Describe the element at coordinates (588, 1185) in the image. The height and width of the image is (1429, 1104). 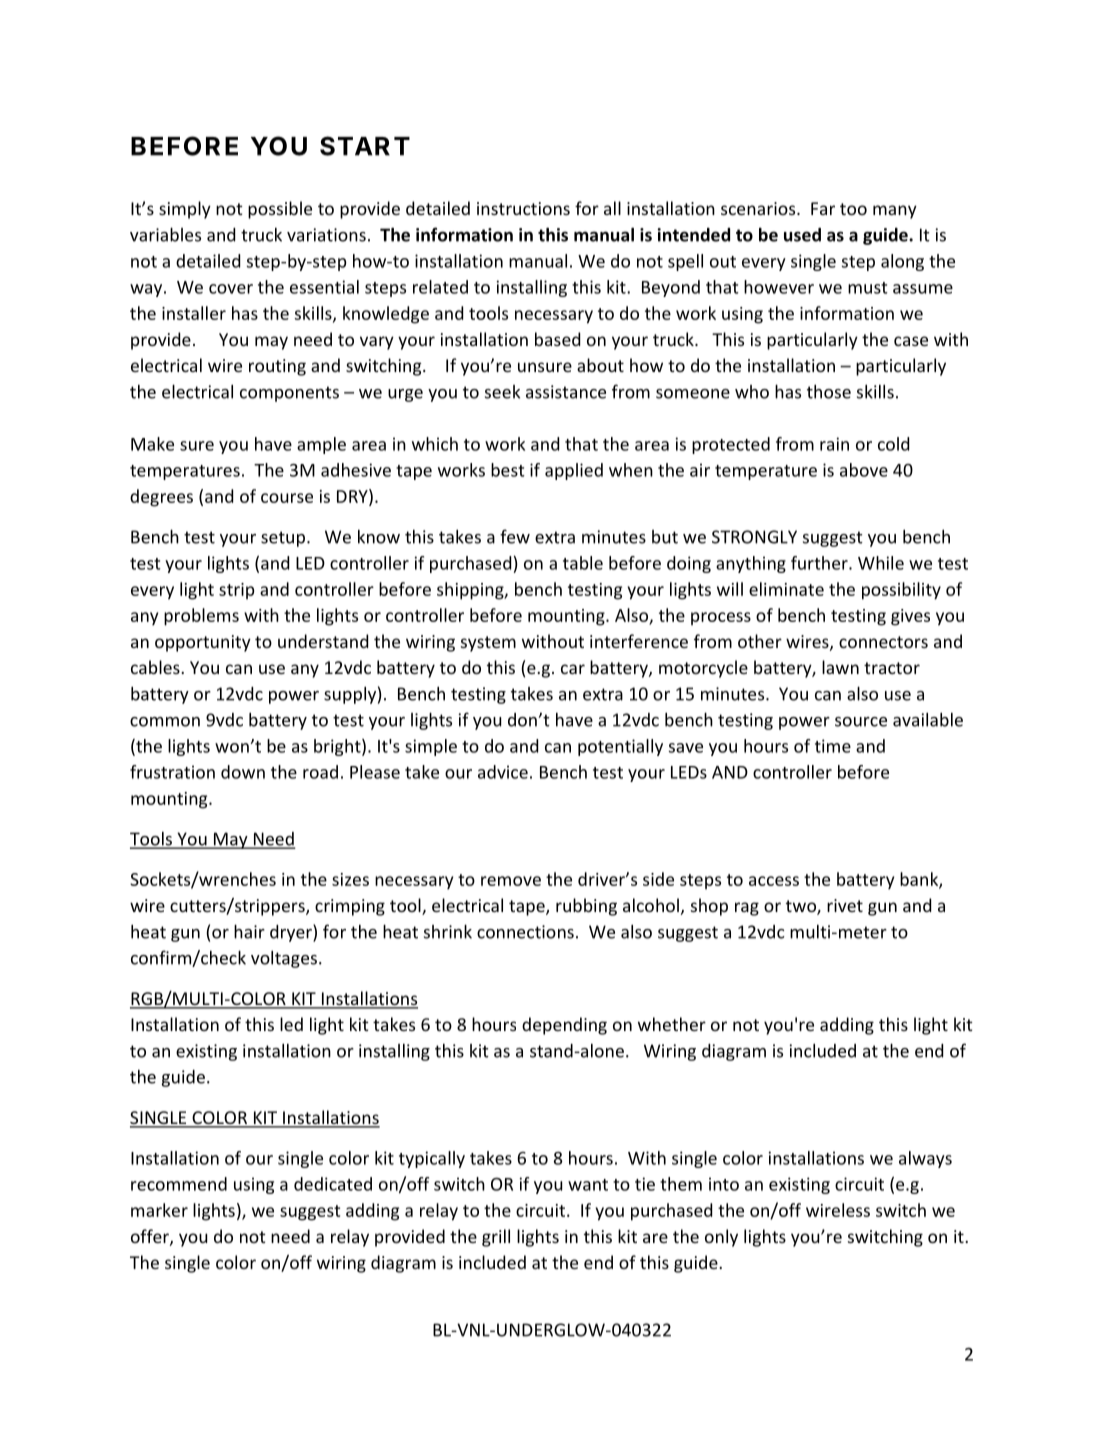
I see `want` at that location.
